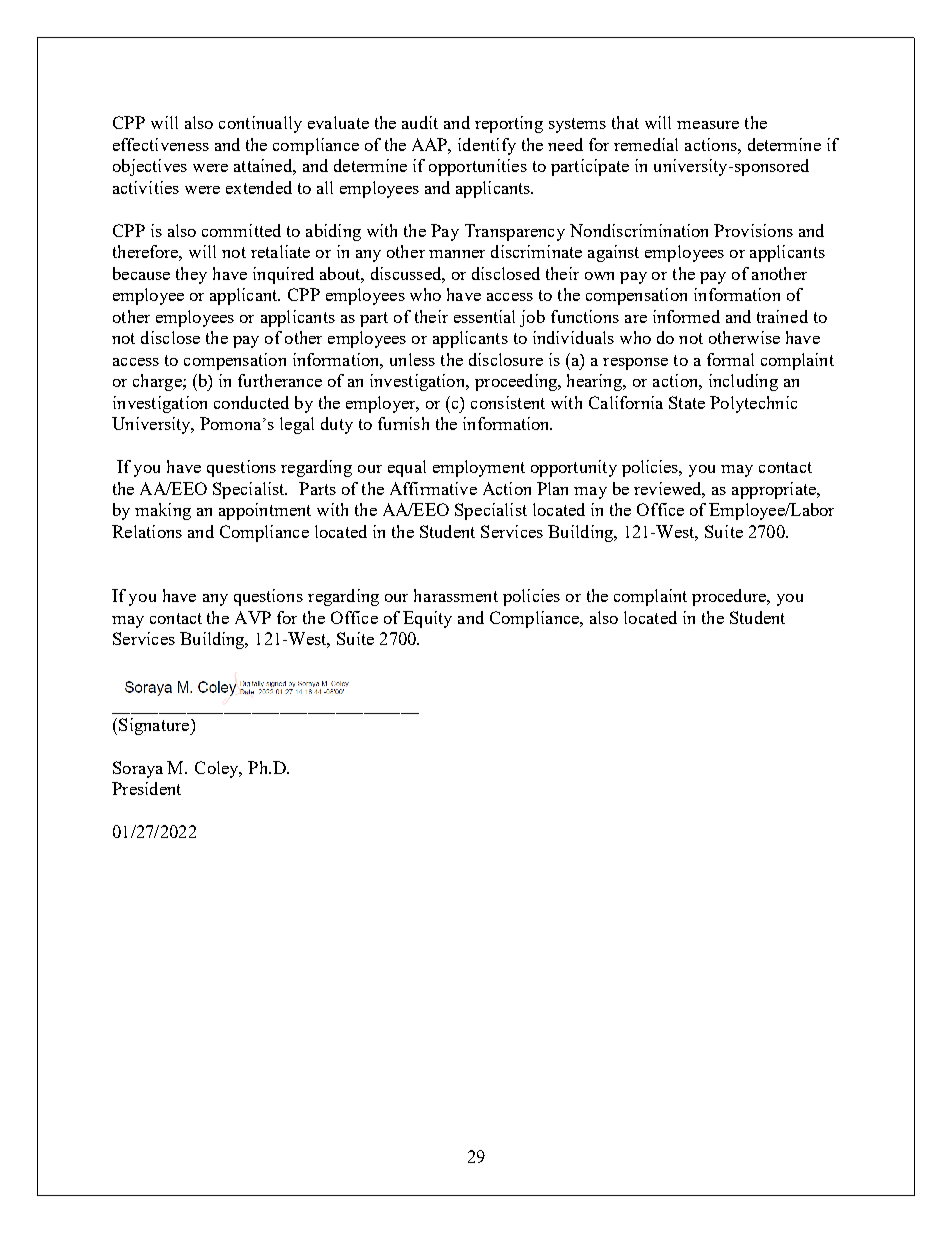  I want to click on measure, so click(708, 125).
